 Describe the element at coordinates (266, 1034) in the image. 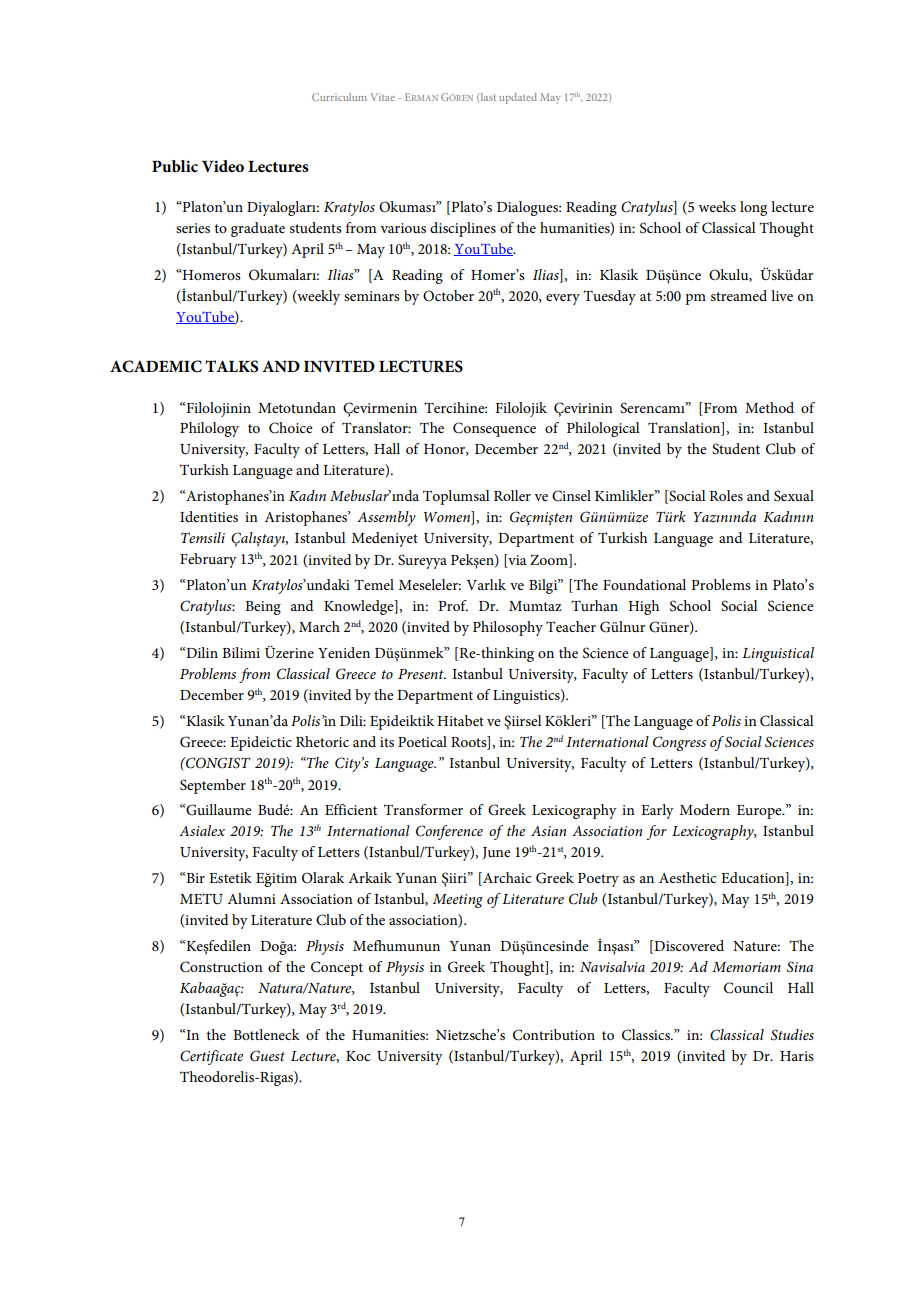

I see `Bottleneck` at that location.
